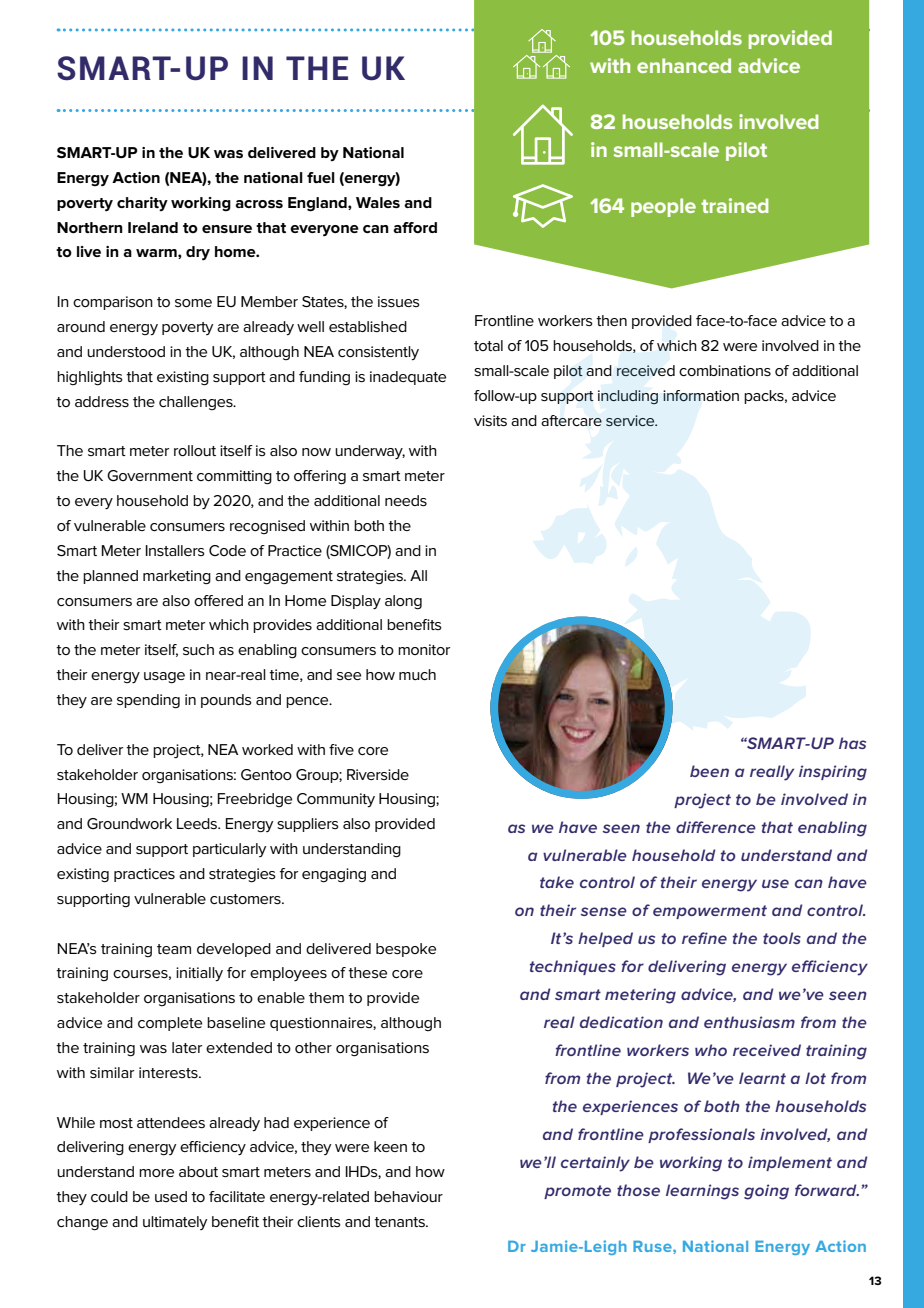  What do you see at coordinates (766, 1192) in the screenshot?
I see `going` at bounding box center [766, 1192].
